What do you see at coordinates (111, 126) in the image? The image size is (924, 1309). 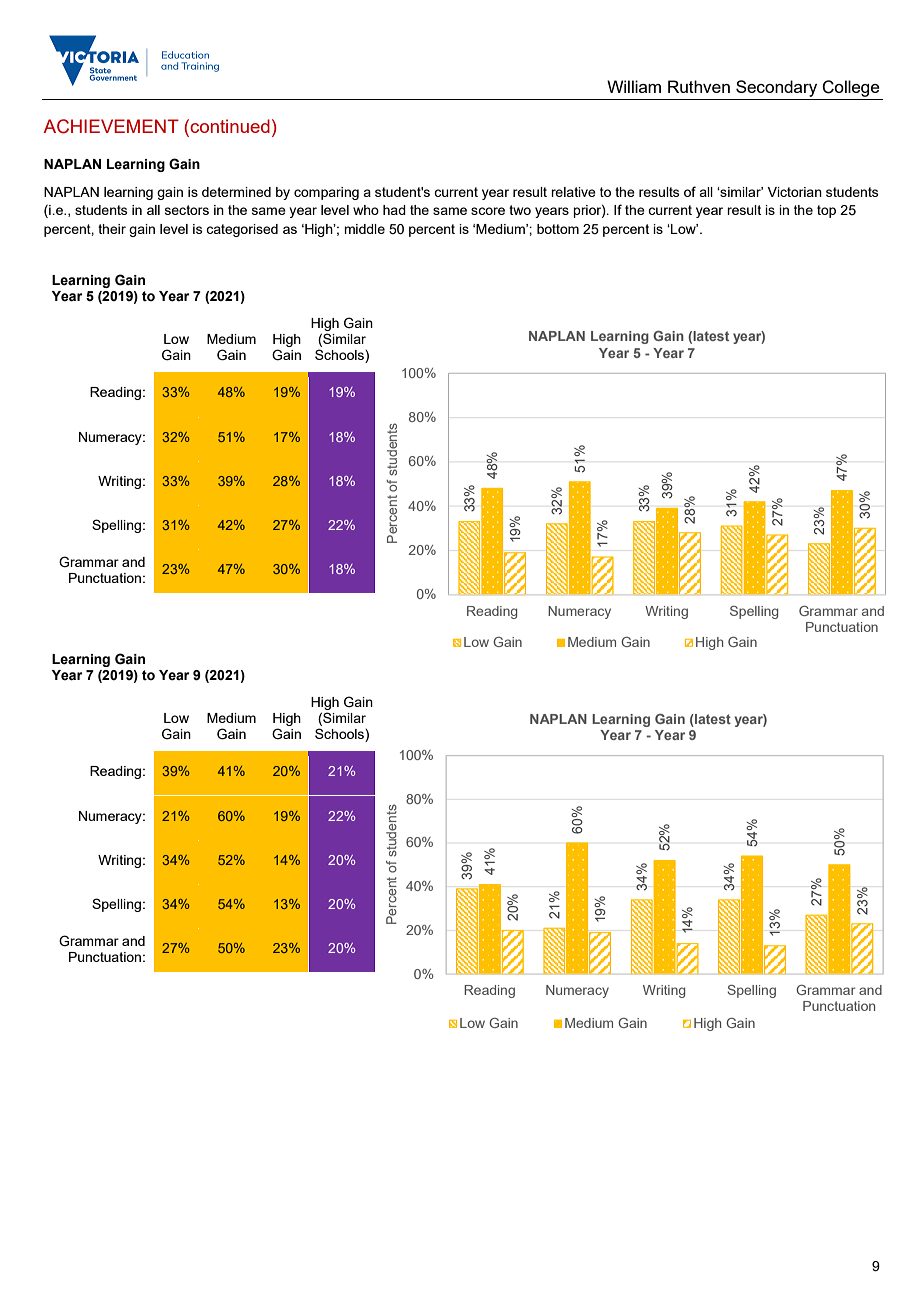 I see `ACHIEVEMENT` at bounding box center [111, 126].
